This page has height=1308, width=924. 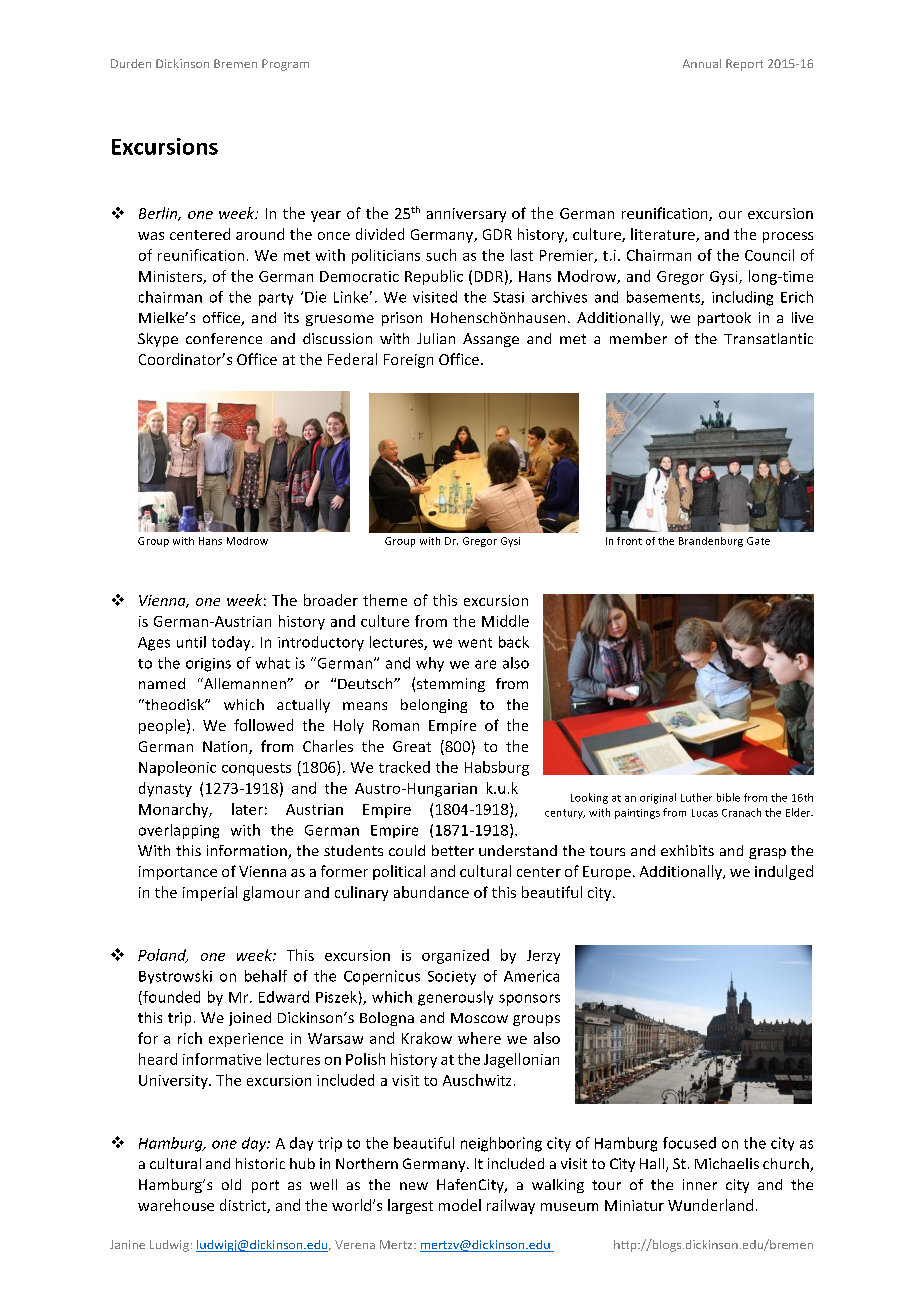 What do you see at coordinates (466, 215) in the page?
I see `anniversary` at bounding box center [466, 215].
